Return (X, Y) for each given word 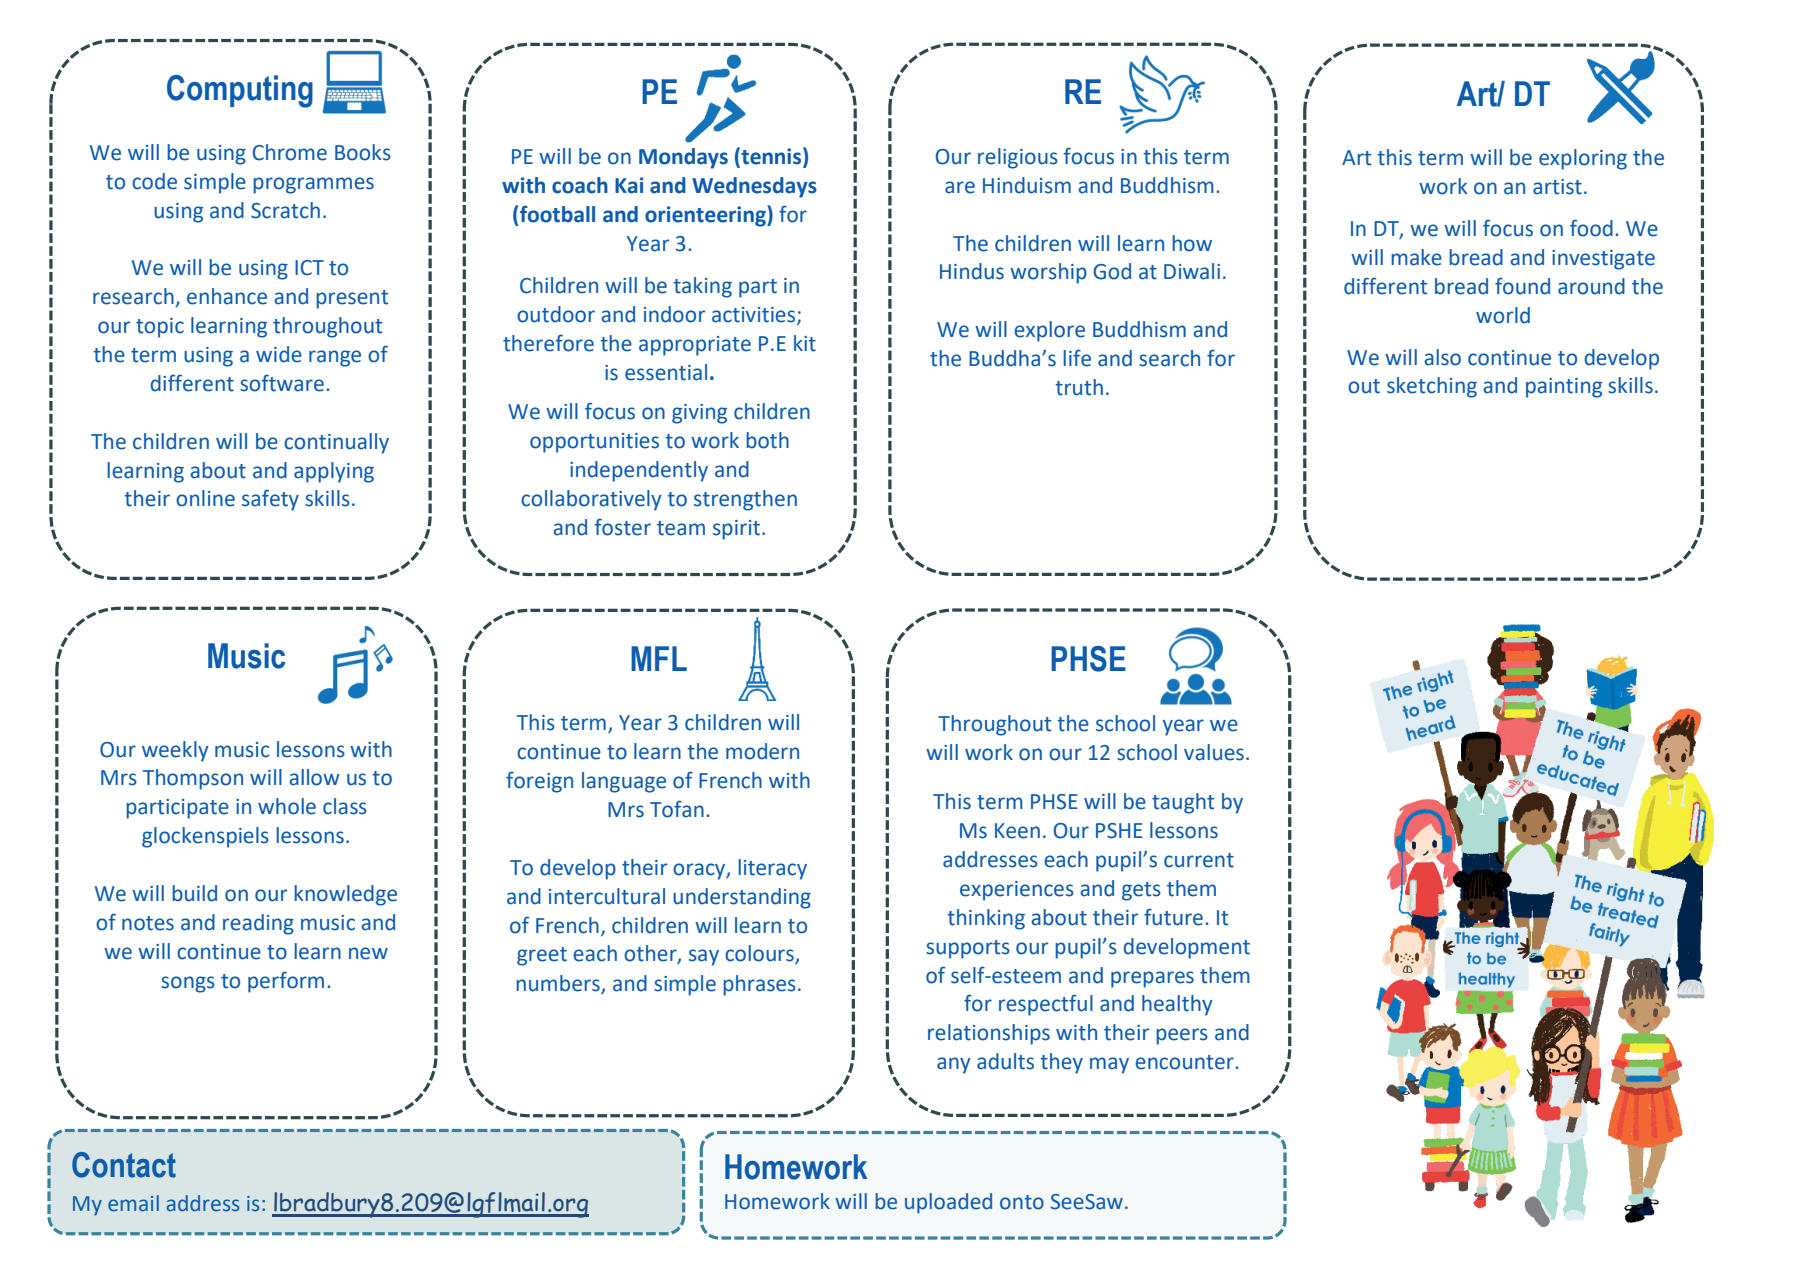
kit (805, 343)
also (1442, 357)
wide (279, 354)
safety (270, 500)
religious (1018, 158)
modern (762, 751)
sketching (1432, 387)
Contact (124, 1165)
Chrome (290, 152)
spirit (738, 530)
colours (760, 954)
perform (286, 982)
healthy (1177, 1005)
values (1214, 752)
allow (314, 777)
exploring (1583, 159)
